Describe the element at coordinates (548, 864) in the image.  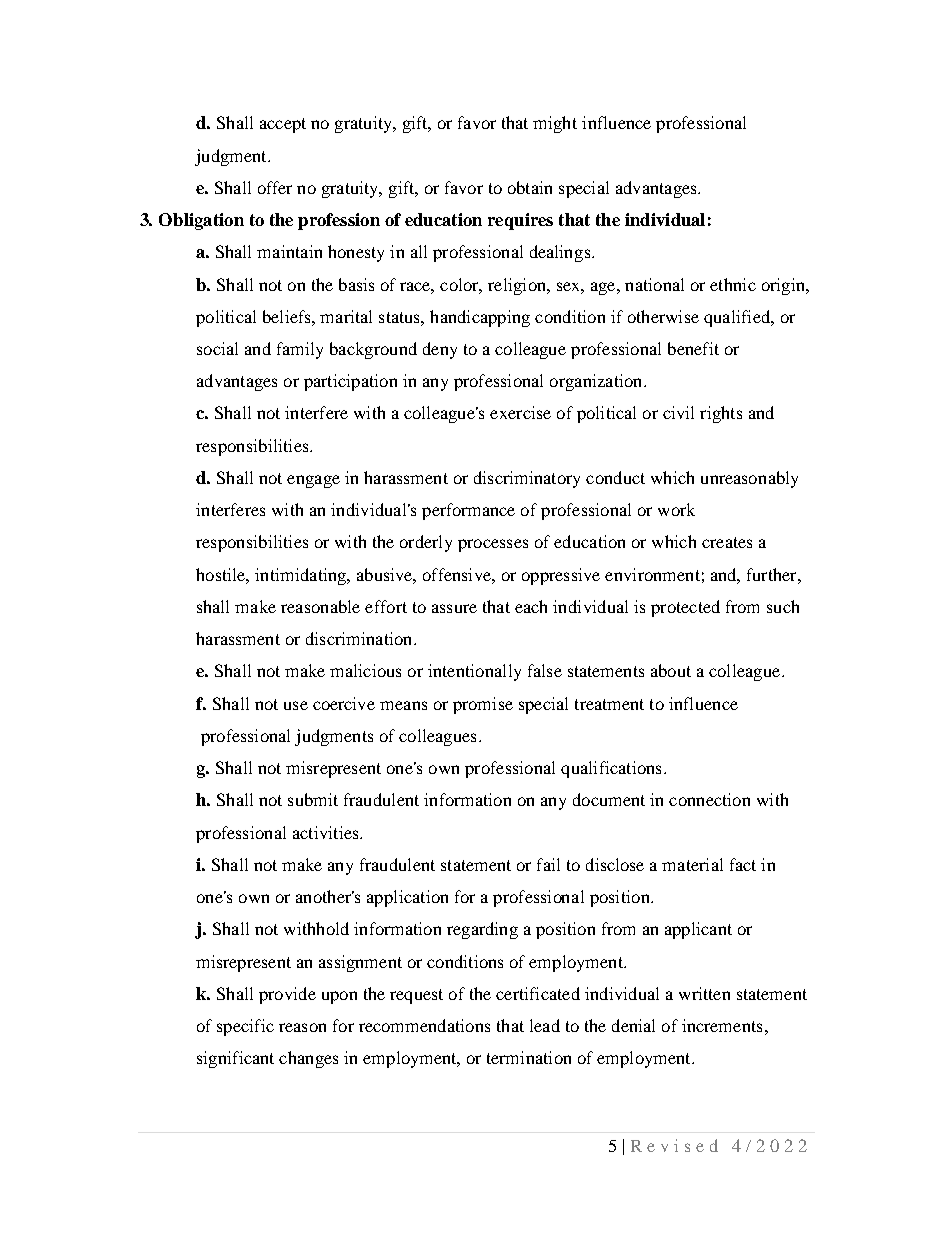
I see `fail` at that location.
